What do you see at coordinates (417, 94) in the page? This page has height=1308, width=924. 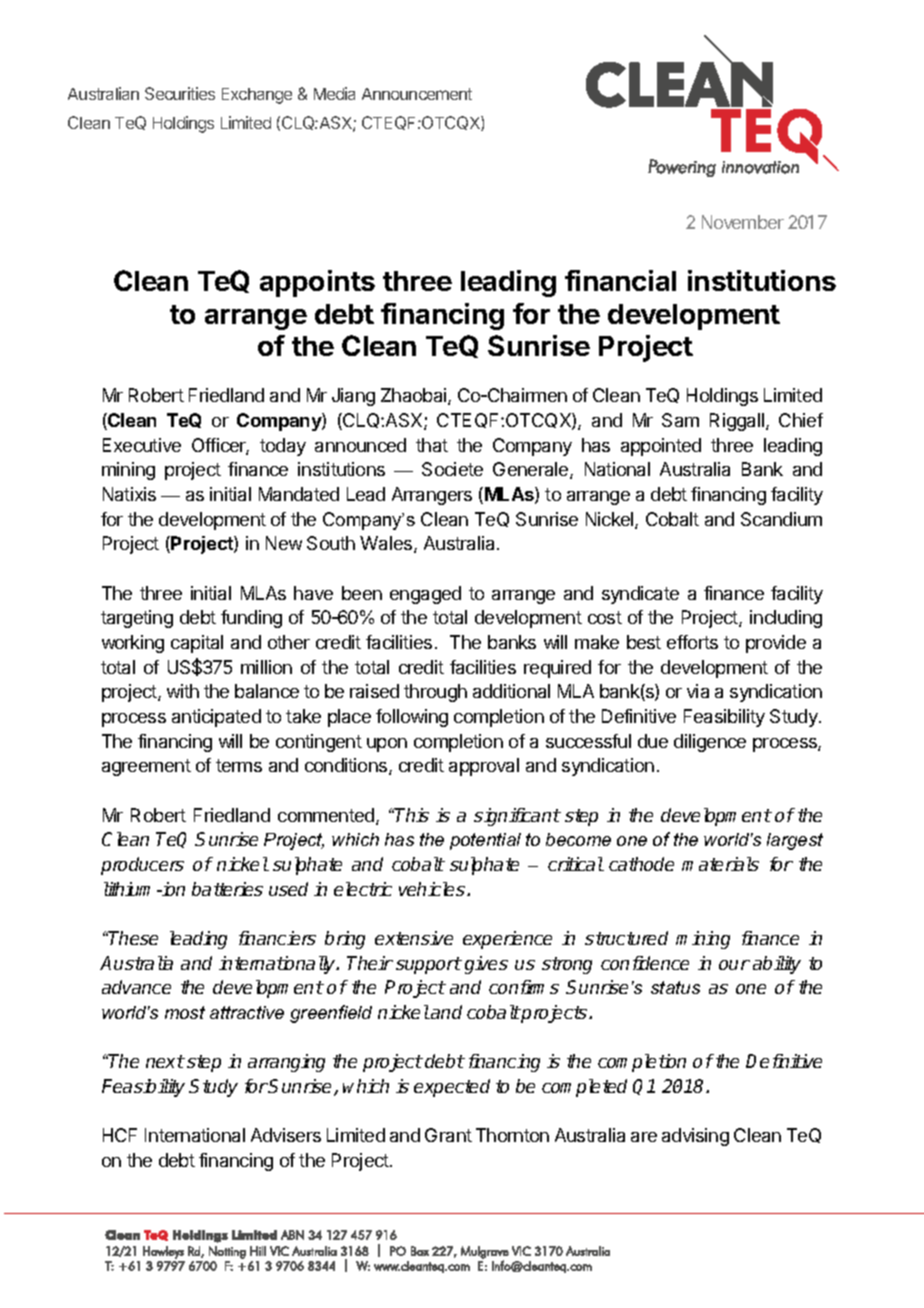 I see `Announcement` at bounding box center [417, 94].
